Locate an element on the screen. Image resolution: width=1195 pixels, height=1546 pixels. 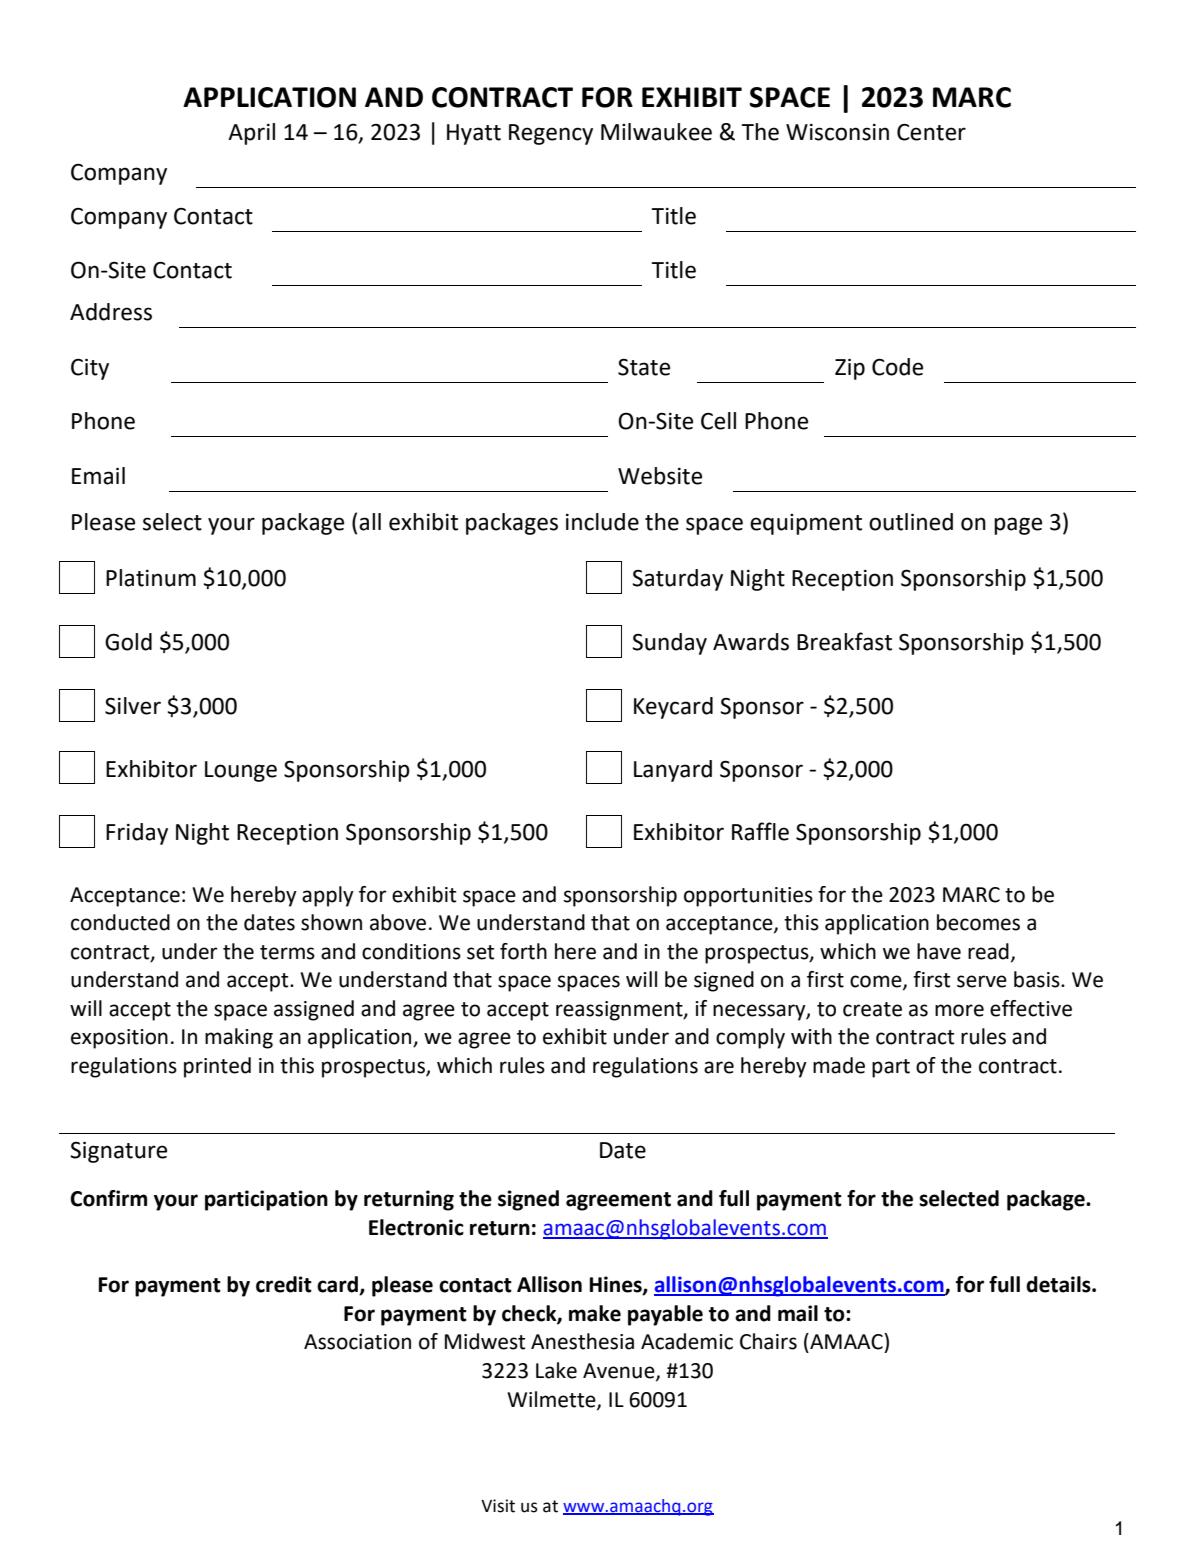
Center is located at coordinates (931, 132).
